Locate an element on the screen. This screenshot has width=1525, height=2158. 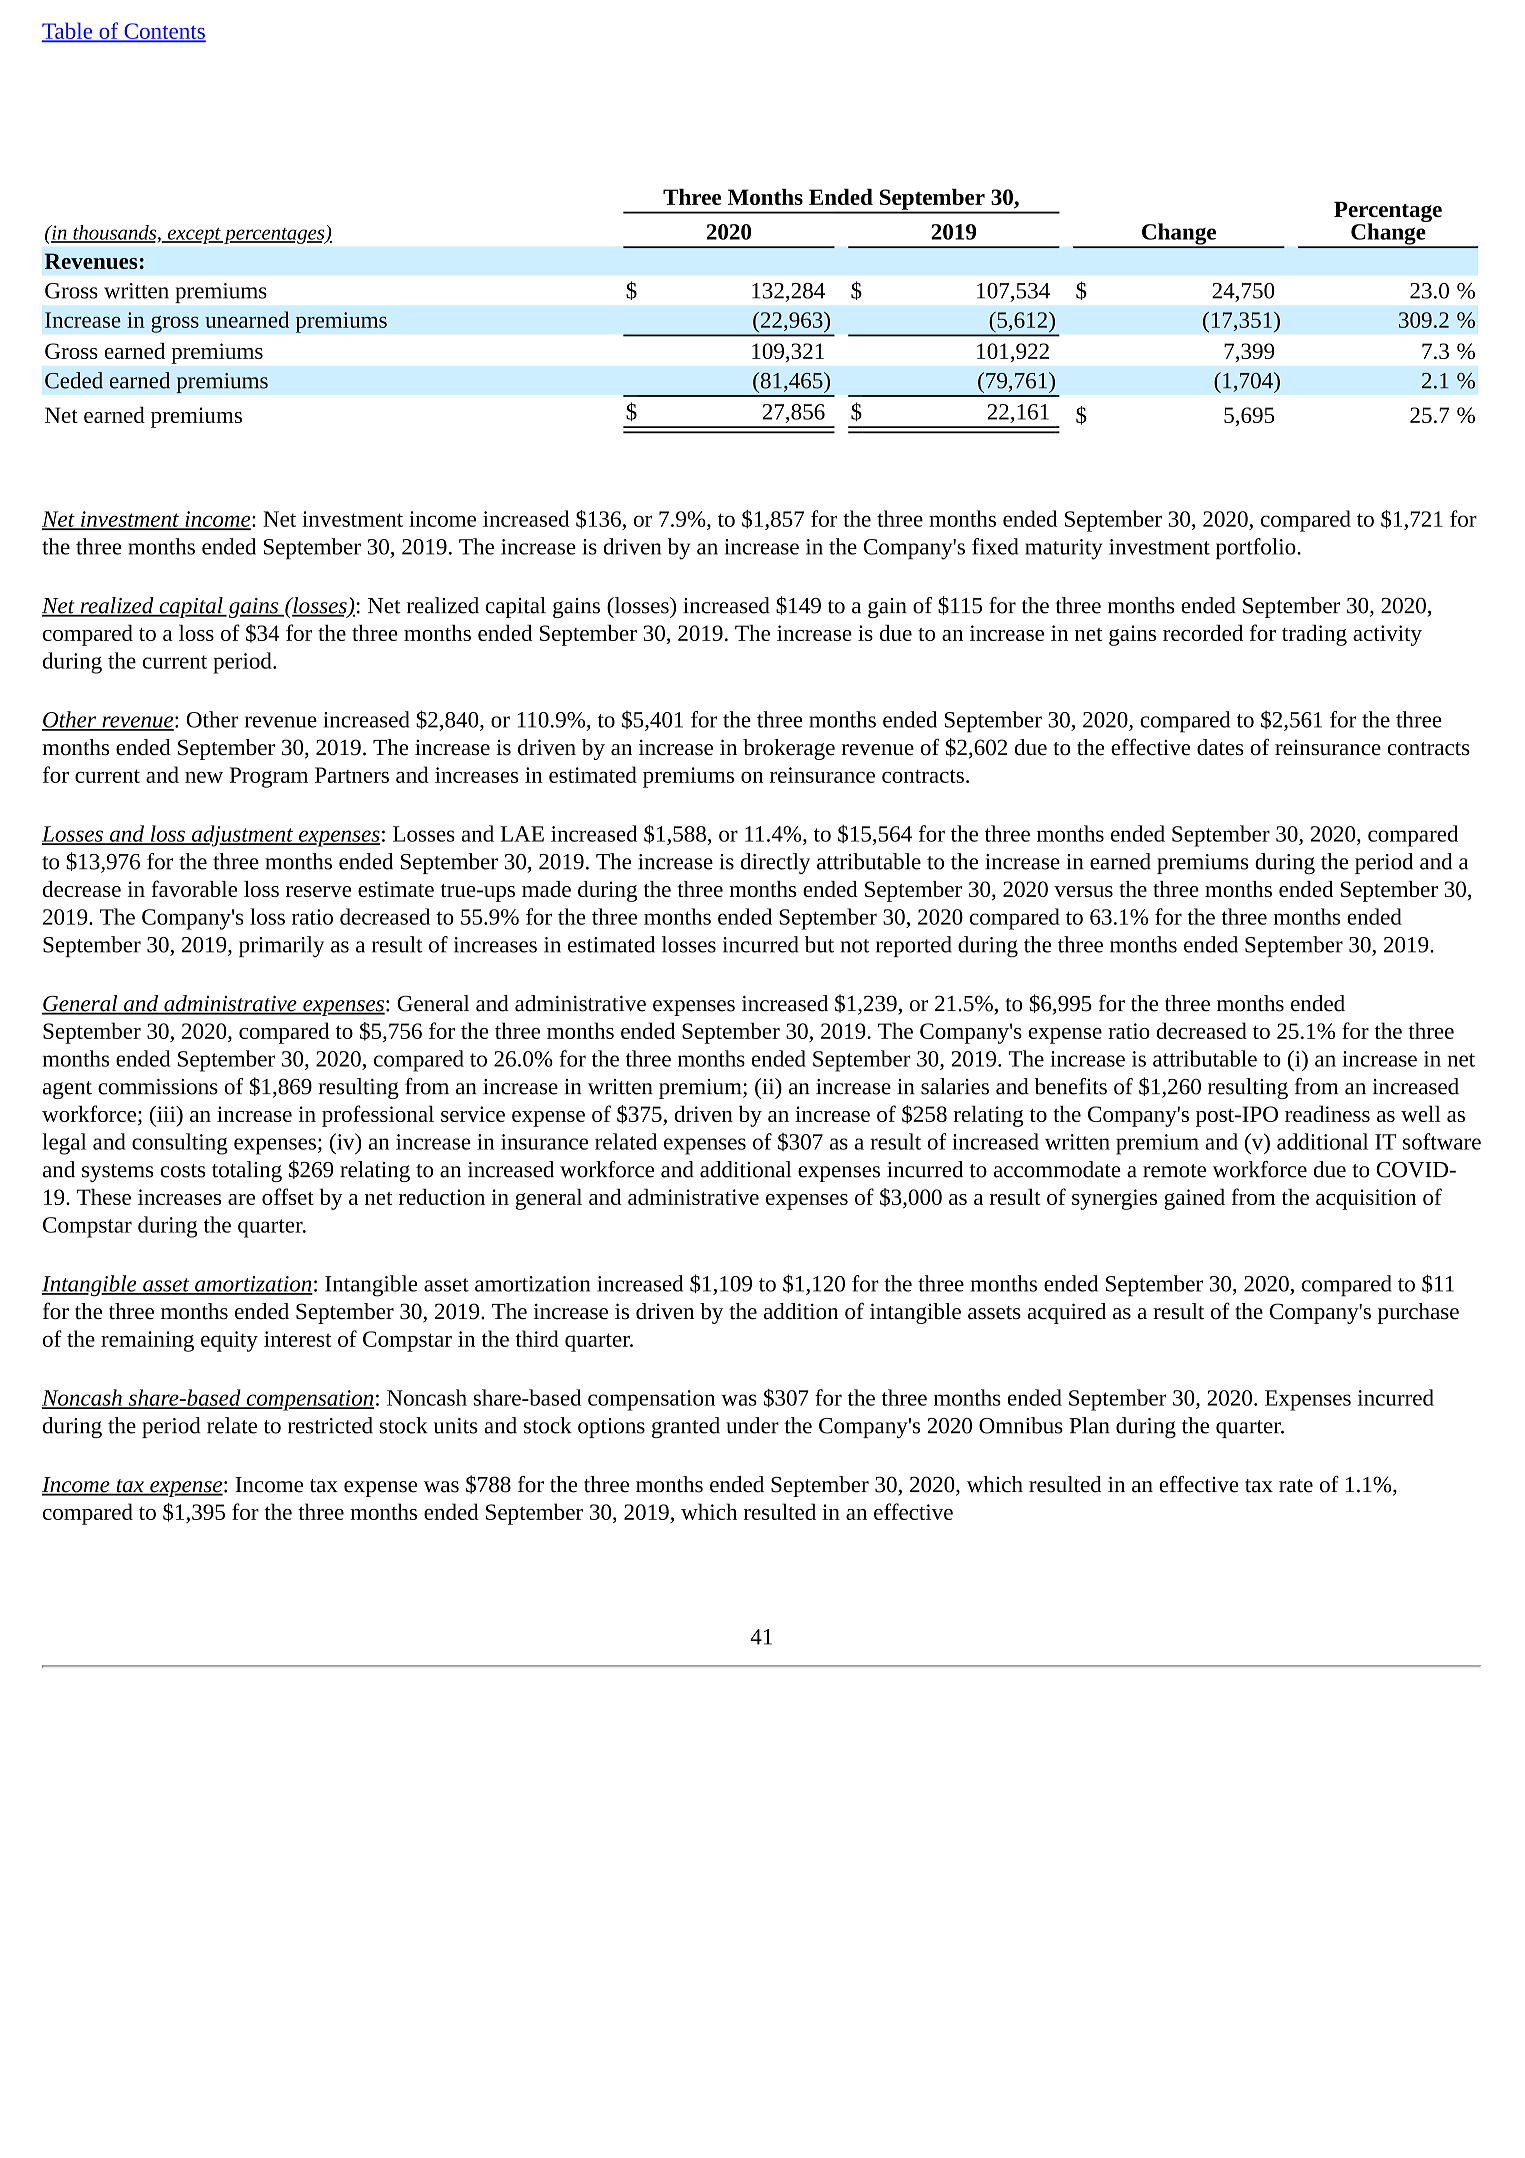
totaling is located at coordinates (247, 1171).
